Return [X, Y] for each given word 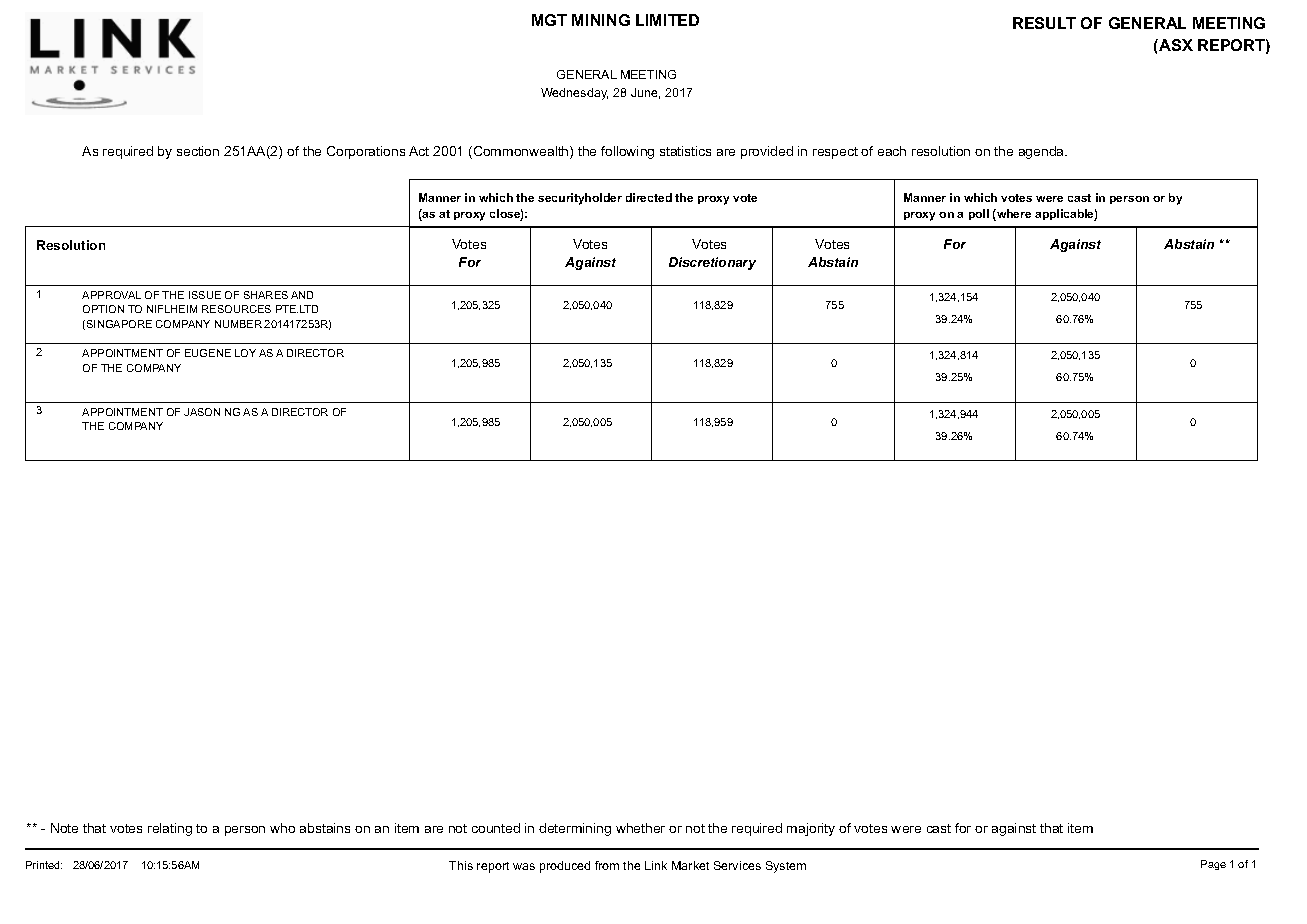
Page [1213, 865]
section [198, 151]
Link [656, 865]
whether [640, 828]
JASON [202, 412]
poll [979, 214]
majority [811, 829]
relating [170, 829]
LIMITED [667, 20]
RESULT [1044, 23]
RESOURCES [236, 309]
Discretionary [712, 263]
